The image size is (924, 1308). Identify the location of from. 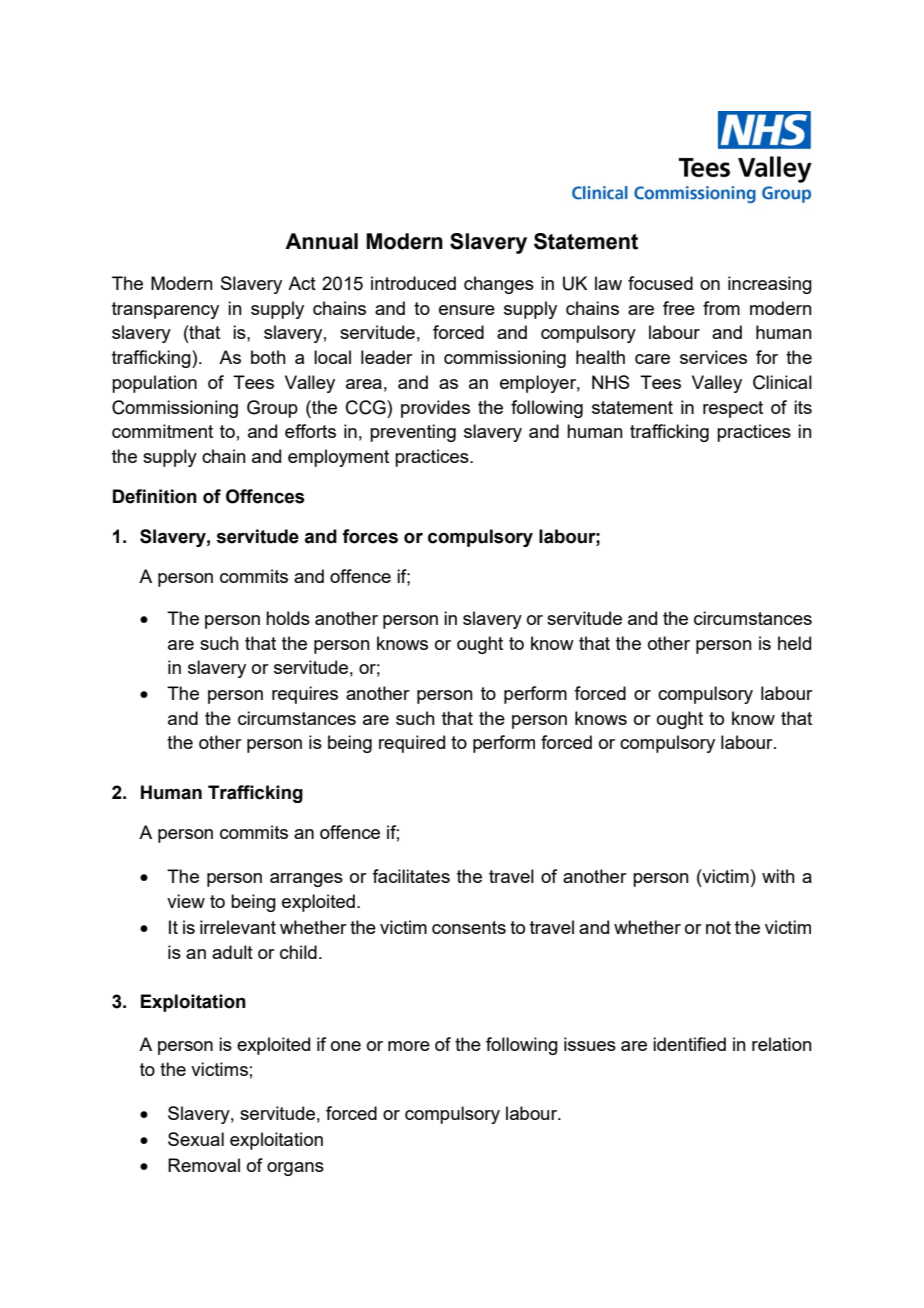
(721, 308).
